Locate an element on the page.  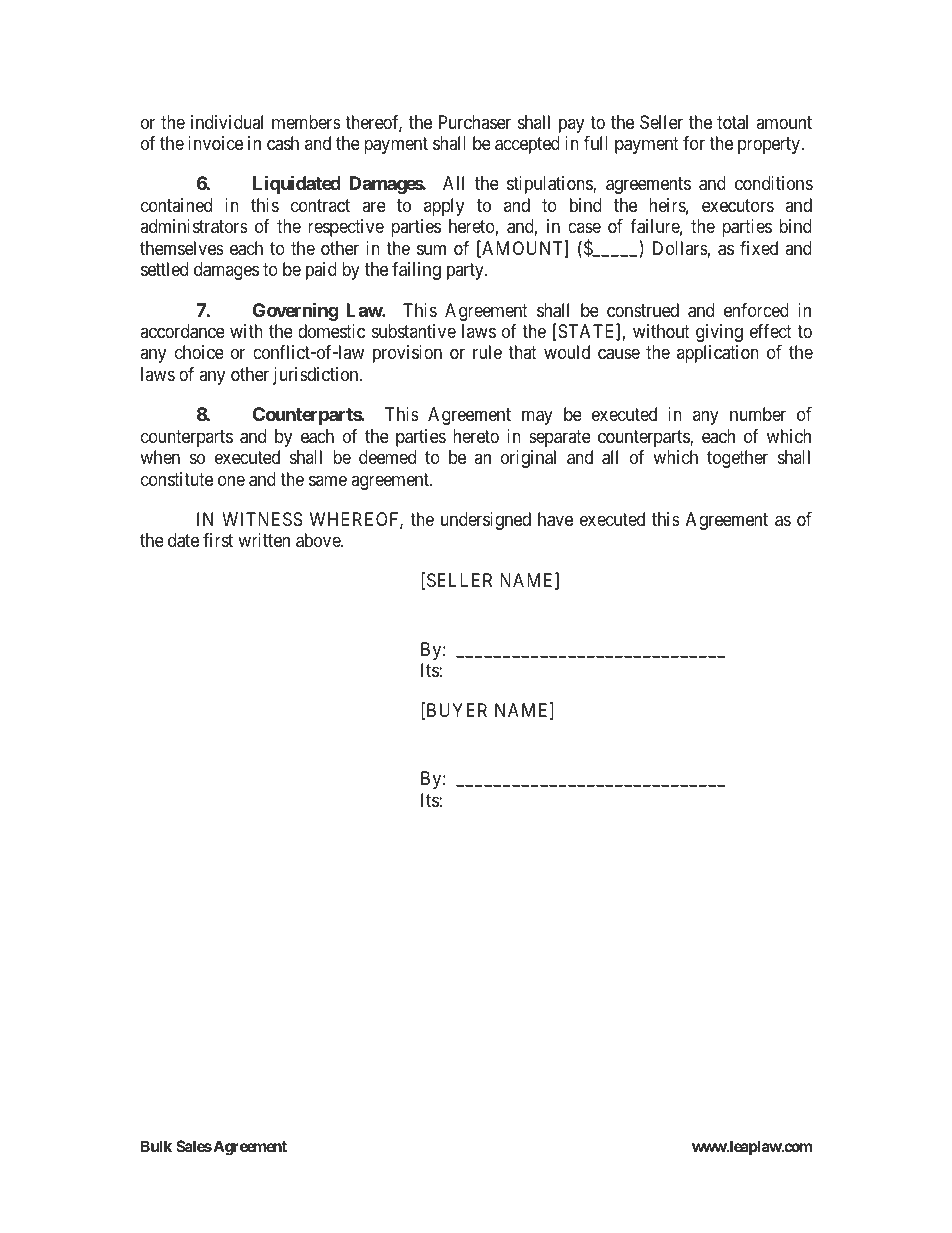
application is located at coordinates (718, 354).
